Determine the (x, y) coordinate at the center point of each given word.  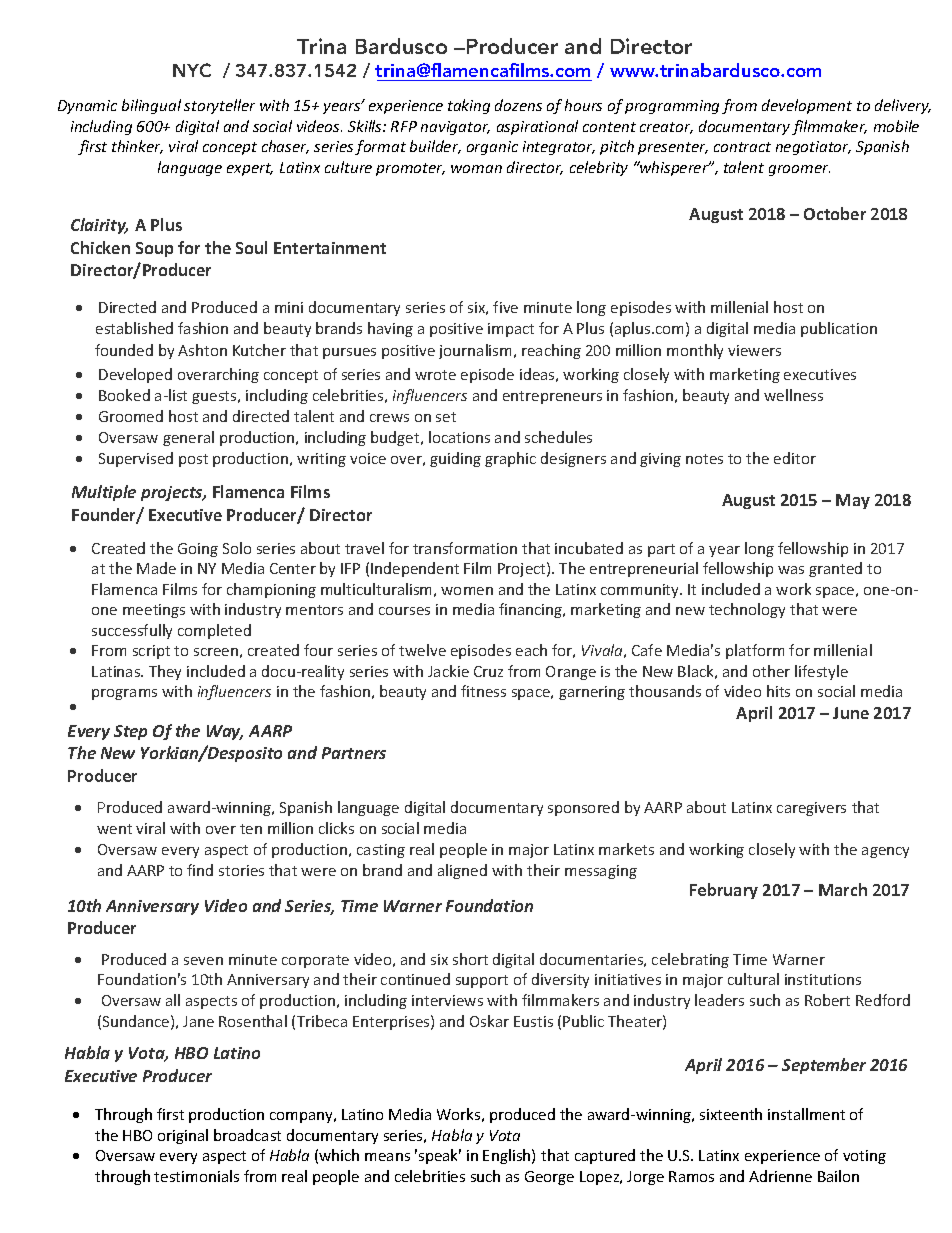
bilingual (151, 106)
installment (806, 1114)
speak (440, 1156)
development (807, 106)
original (183, 1136)
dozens (518, 105)
